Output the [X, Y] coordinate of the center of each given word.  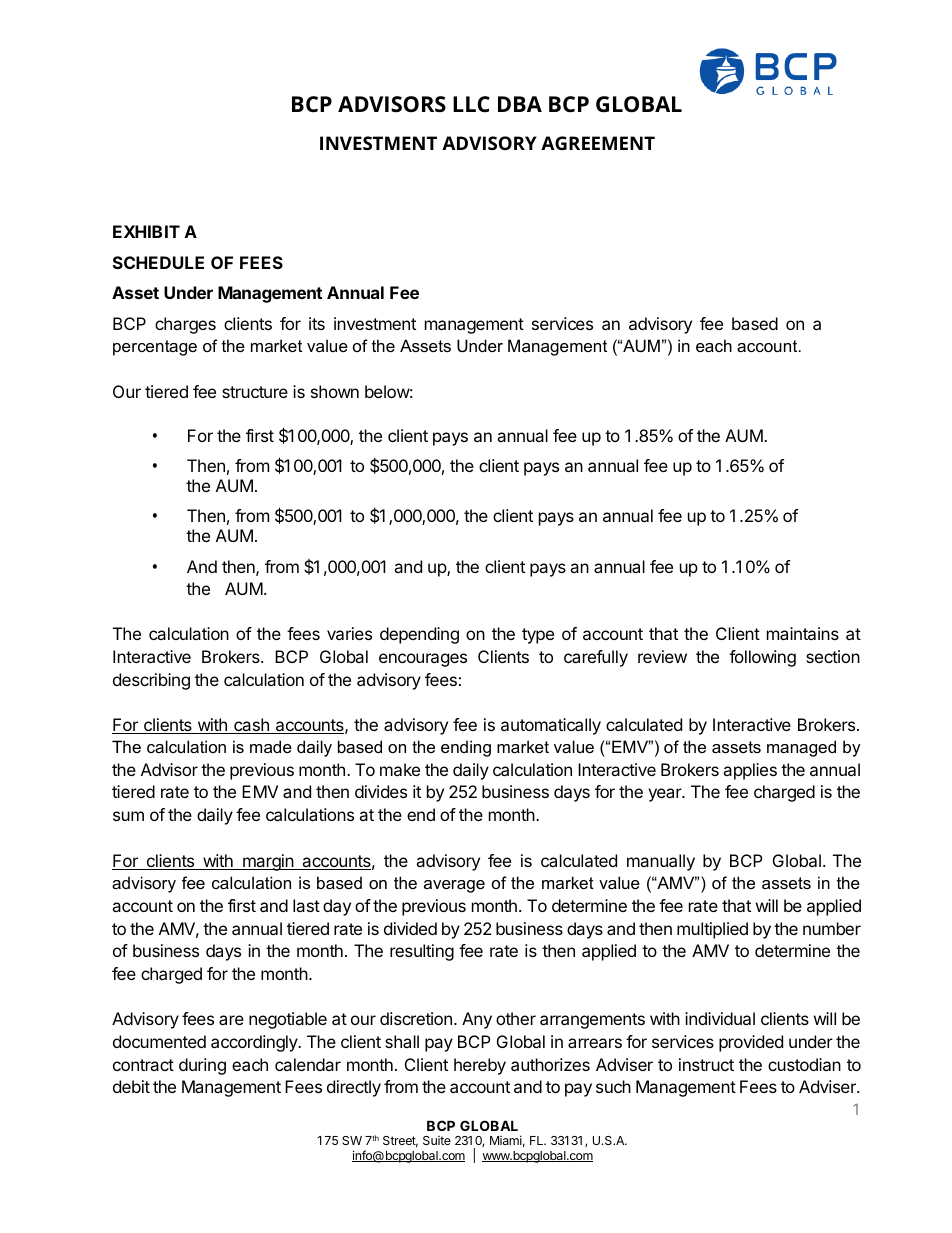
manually [661, 862]
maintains [803, 633]
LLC [471, 104]
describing [151, 681]
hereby [480, 1066]
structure [255, 392]
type [538, 636]
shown [335, 391]
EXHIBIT [146, 231]
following [762, 658]
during [202, 1066]
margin [268, 862]
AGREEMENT [598, 143]
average [454, 886]
